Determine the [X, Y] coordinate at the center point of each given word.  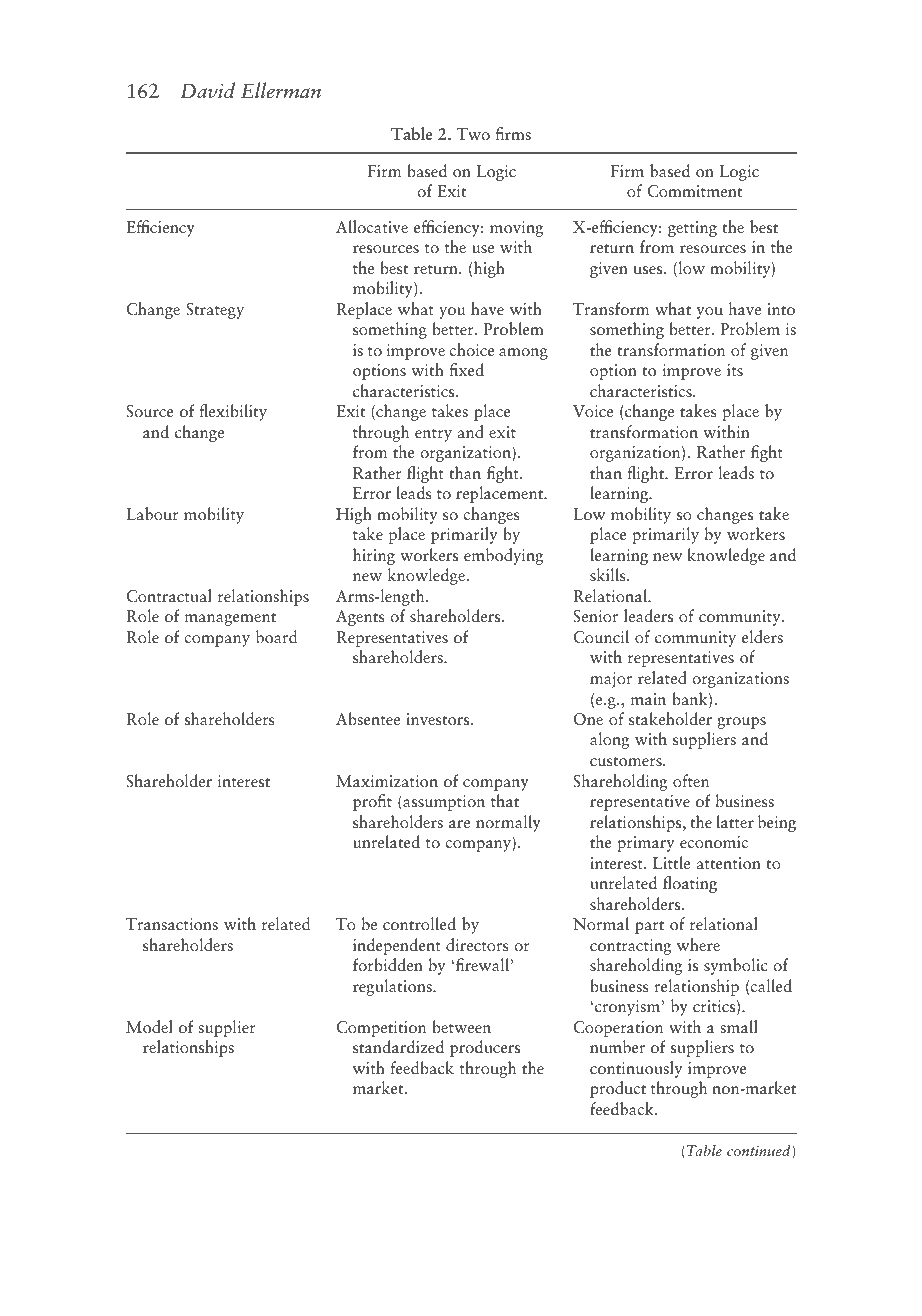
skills [609, 575]
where [698, 944]
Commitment [694, 191]
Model [149, 1026]
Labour [152, 513]
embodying [504, 556]
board [276, 636]
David [207, 90]
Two [473, 134]
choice [471, 349]
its [735, 370]
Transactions [172, 924]
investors [439, 719]
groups [741, 723]
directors [477, 945]
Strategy [215, 311]
